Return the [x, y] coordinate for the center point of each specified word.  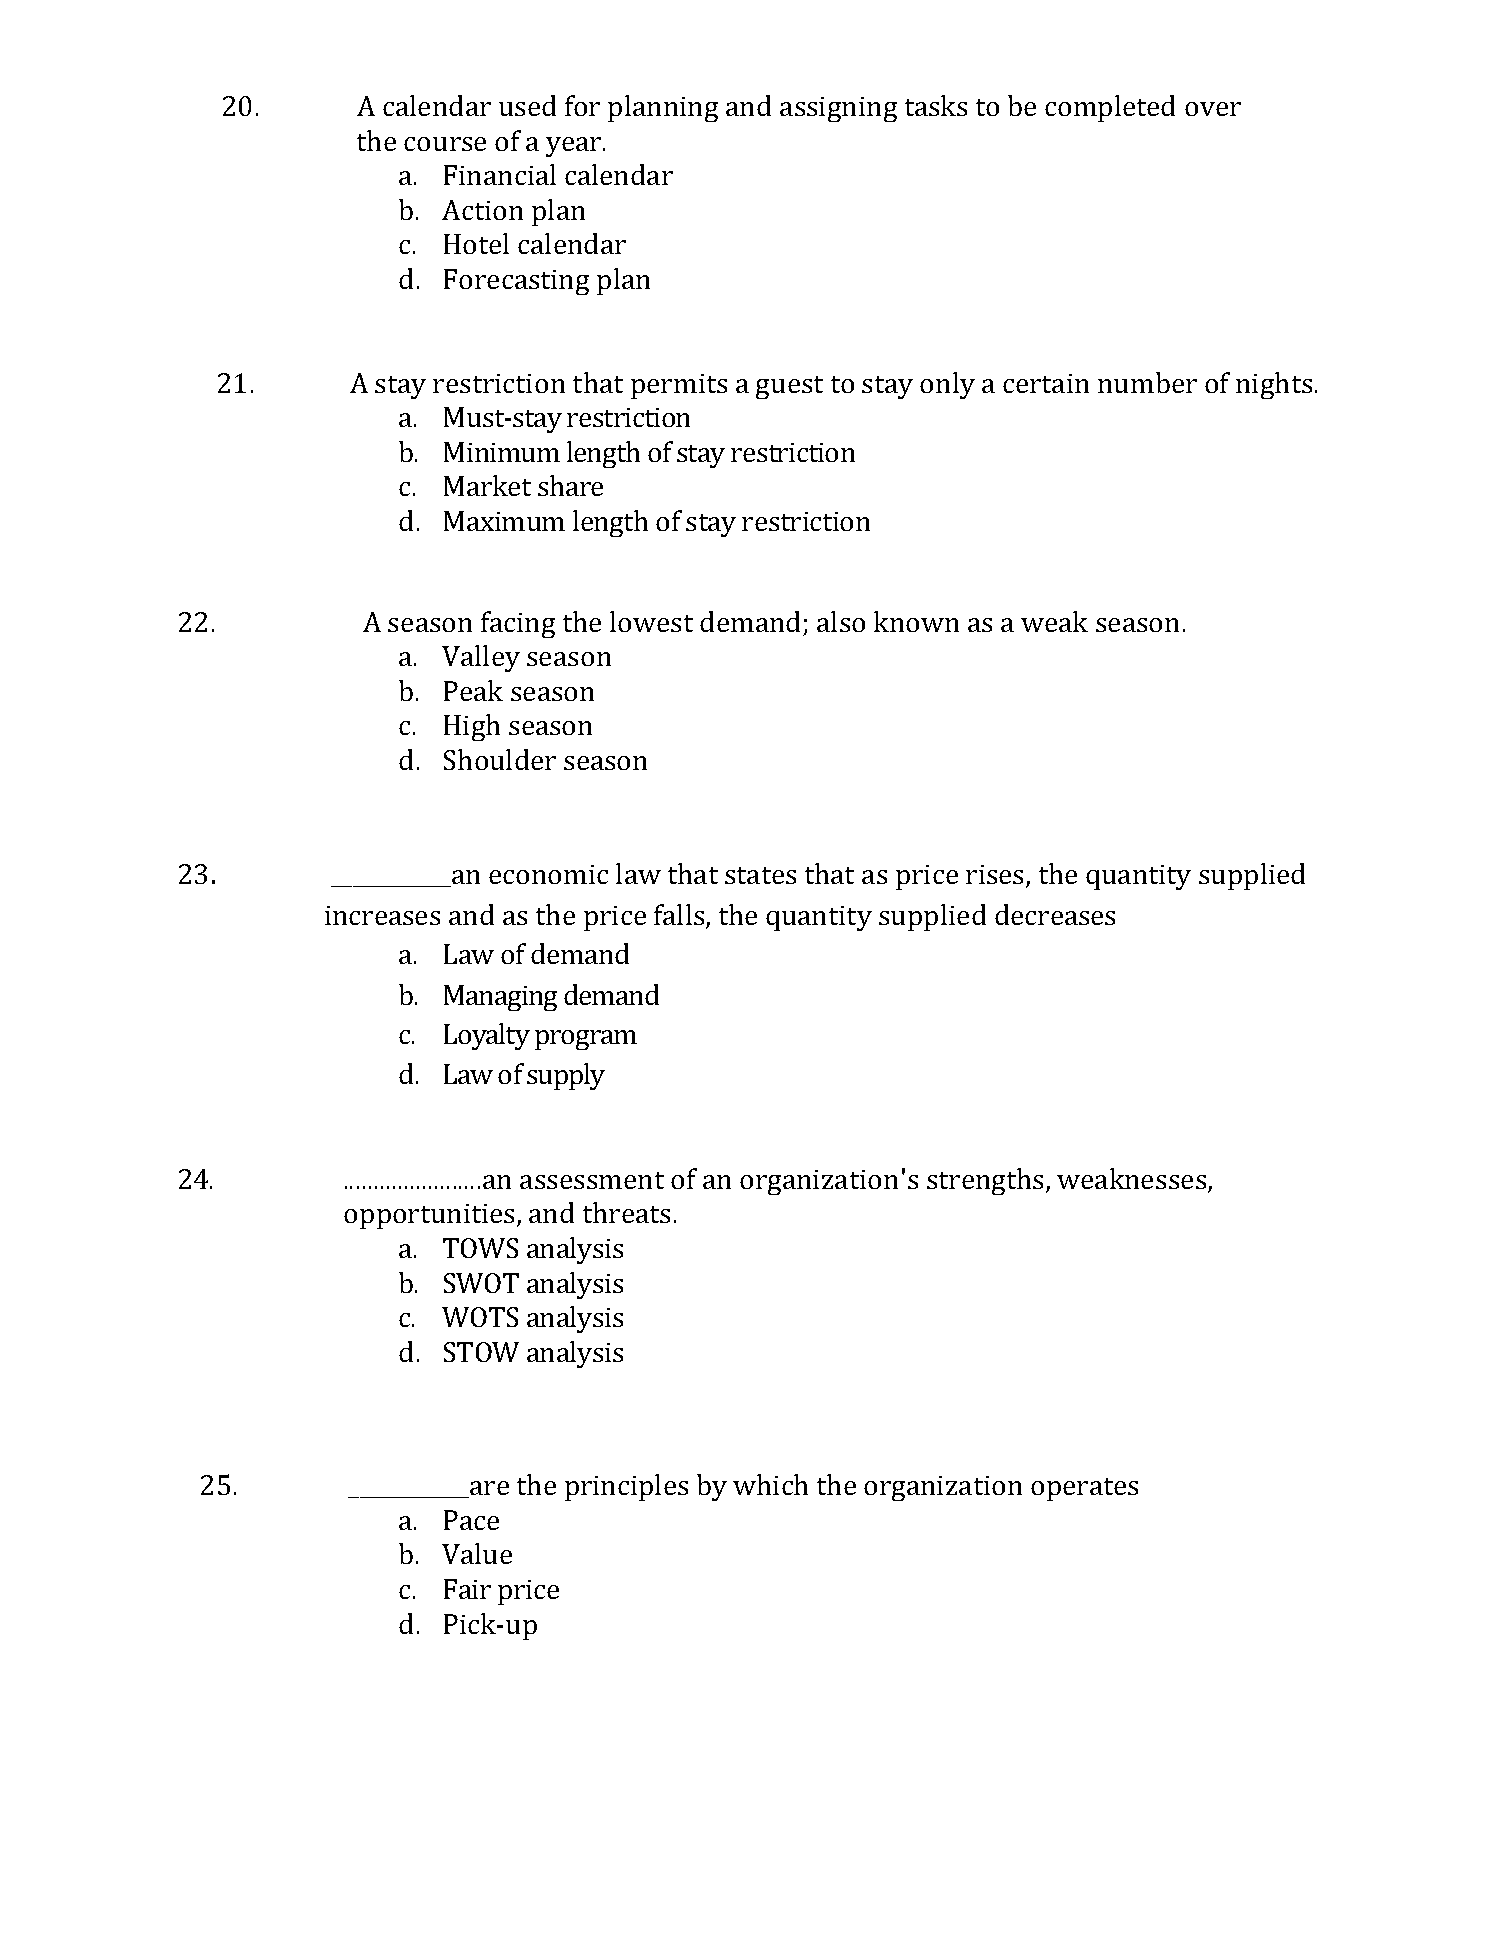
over [1213, 109]
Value [477, 1553]
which [770, 1484]
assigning [838, 109]
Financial [500, 174]
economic [548, 874]
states [760, 875]
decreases [1055, 914]
